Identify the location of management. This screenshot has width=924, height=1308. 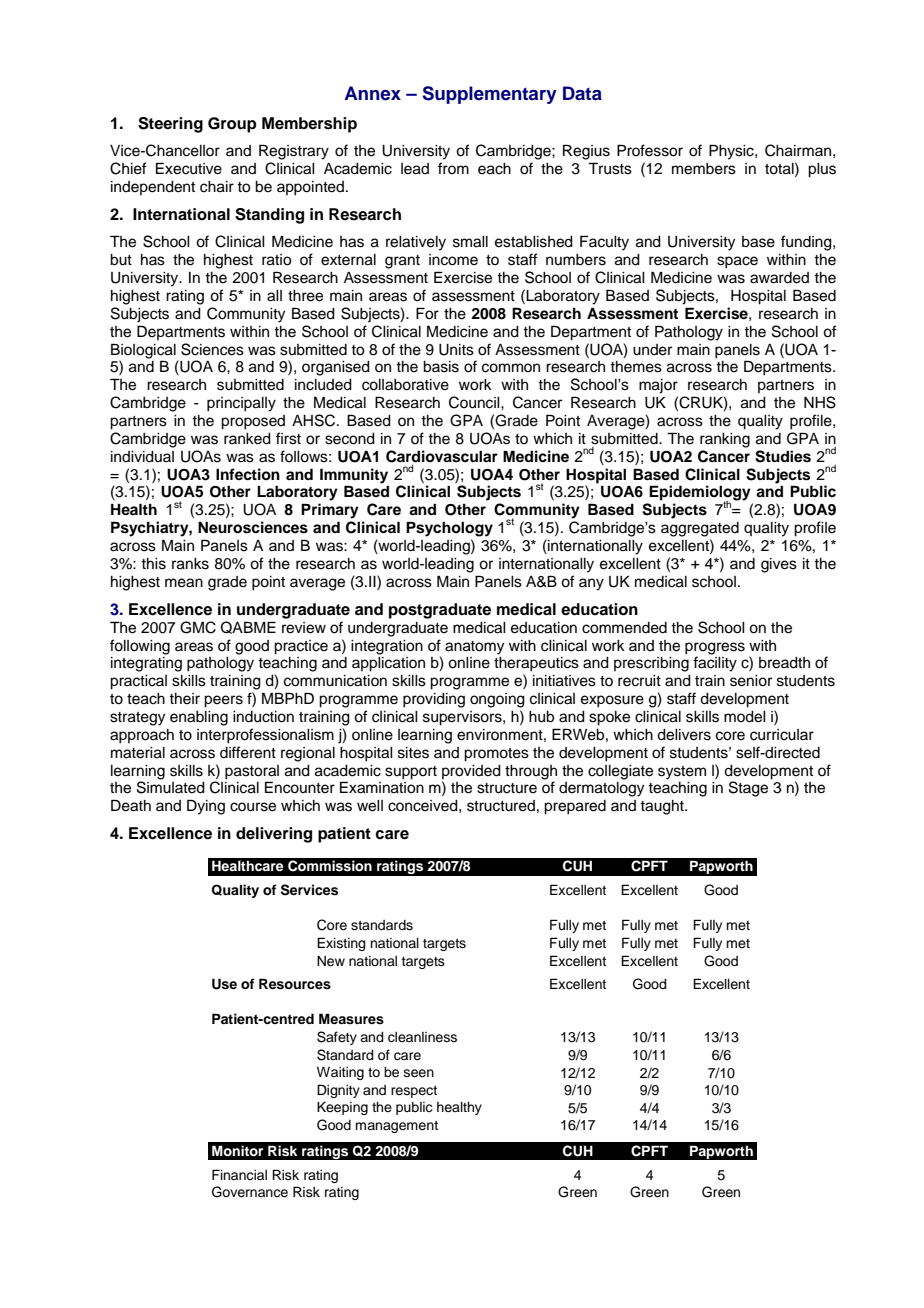
(396, 1127).
